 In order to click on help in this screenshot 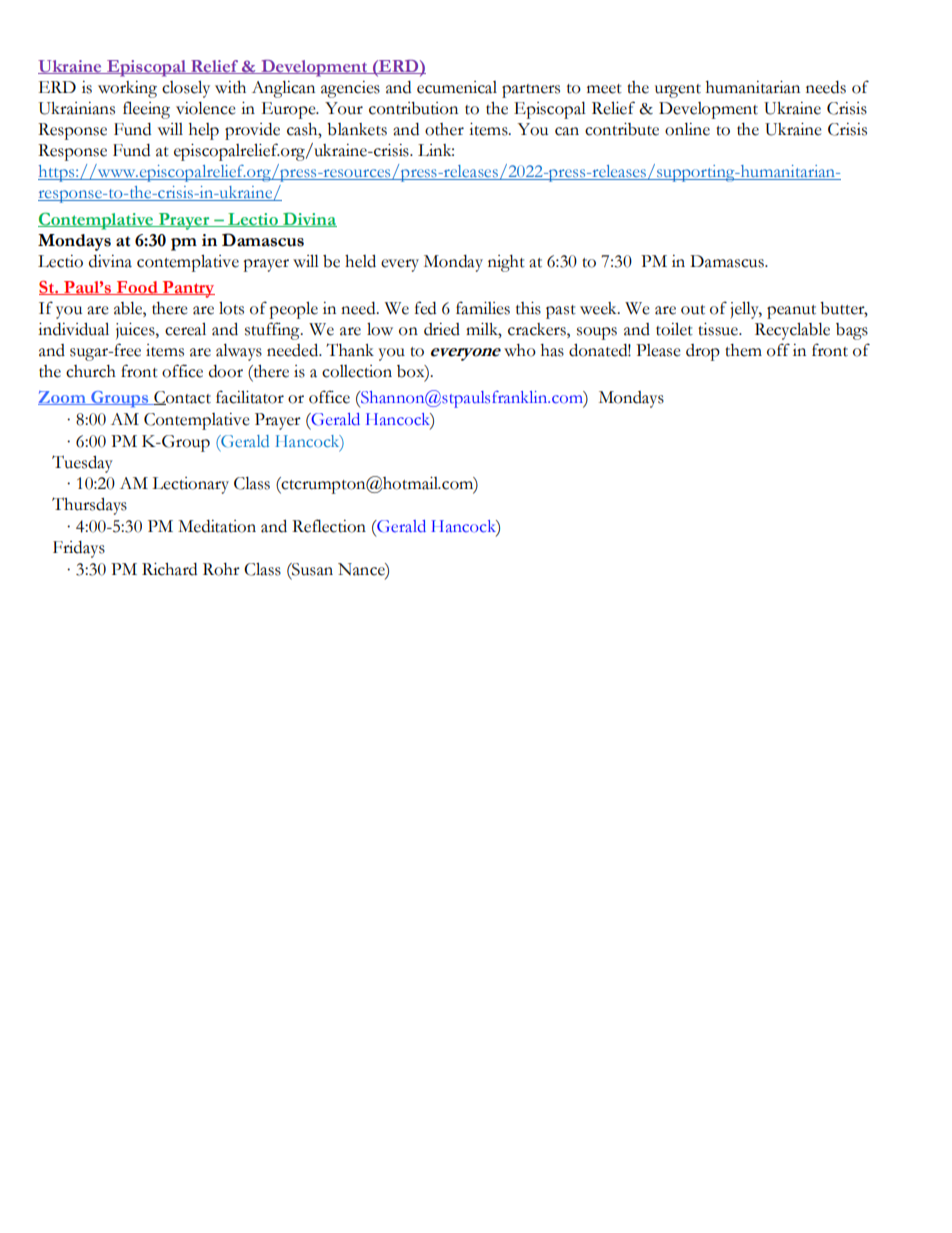, I will do `click(204, 131)`.
